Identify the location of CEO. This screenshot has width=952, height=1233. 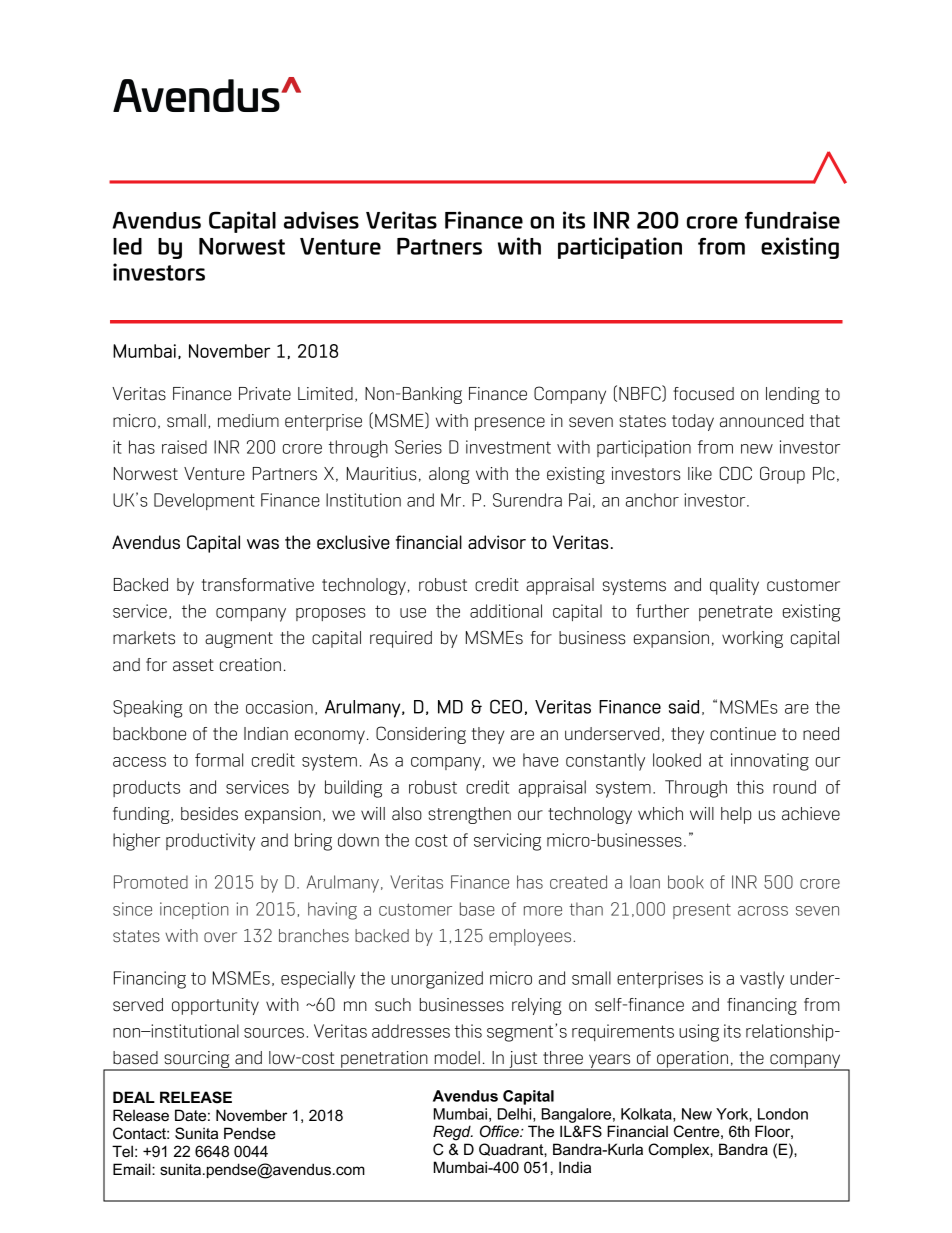
(506, 706).
